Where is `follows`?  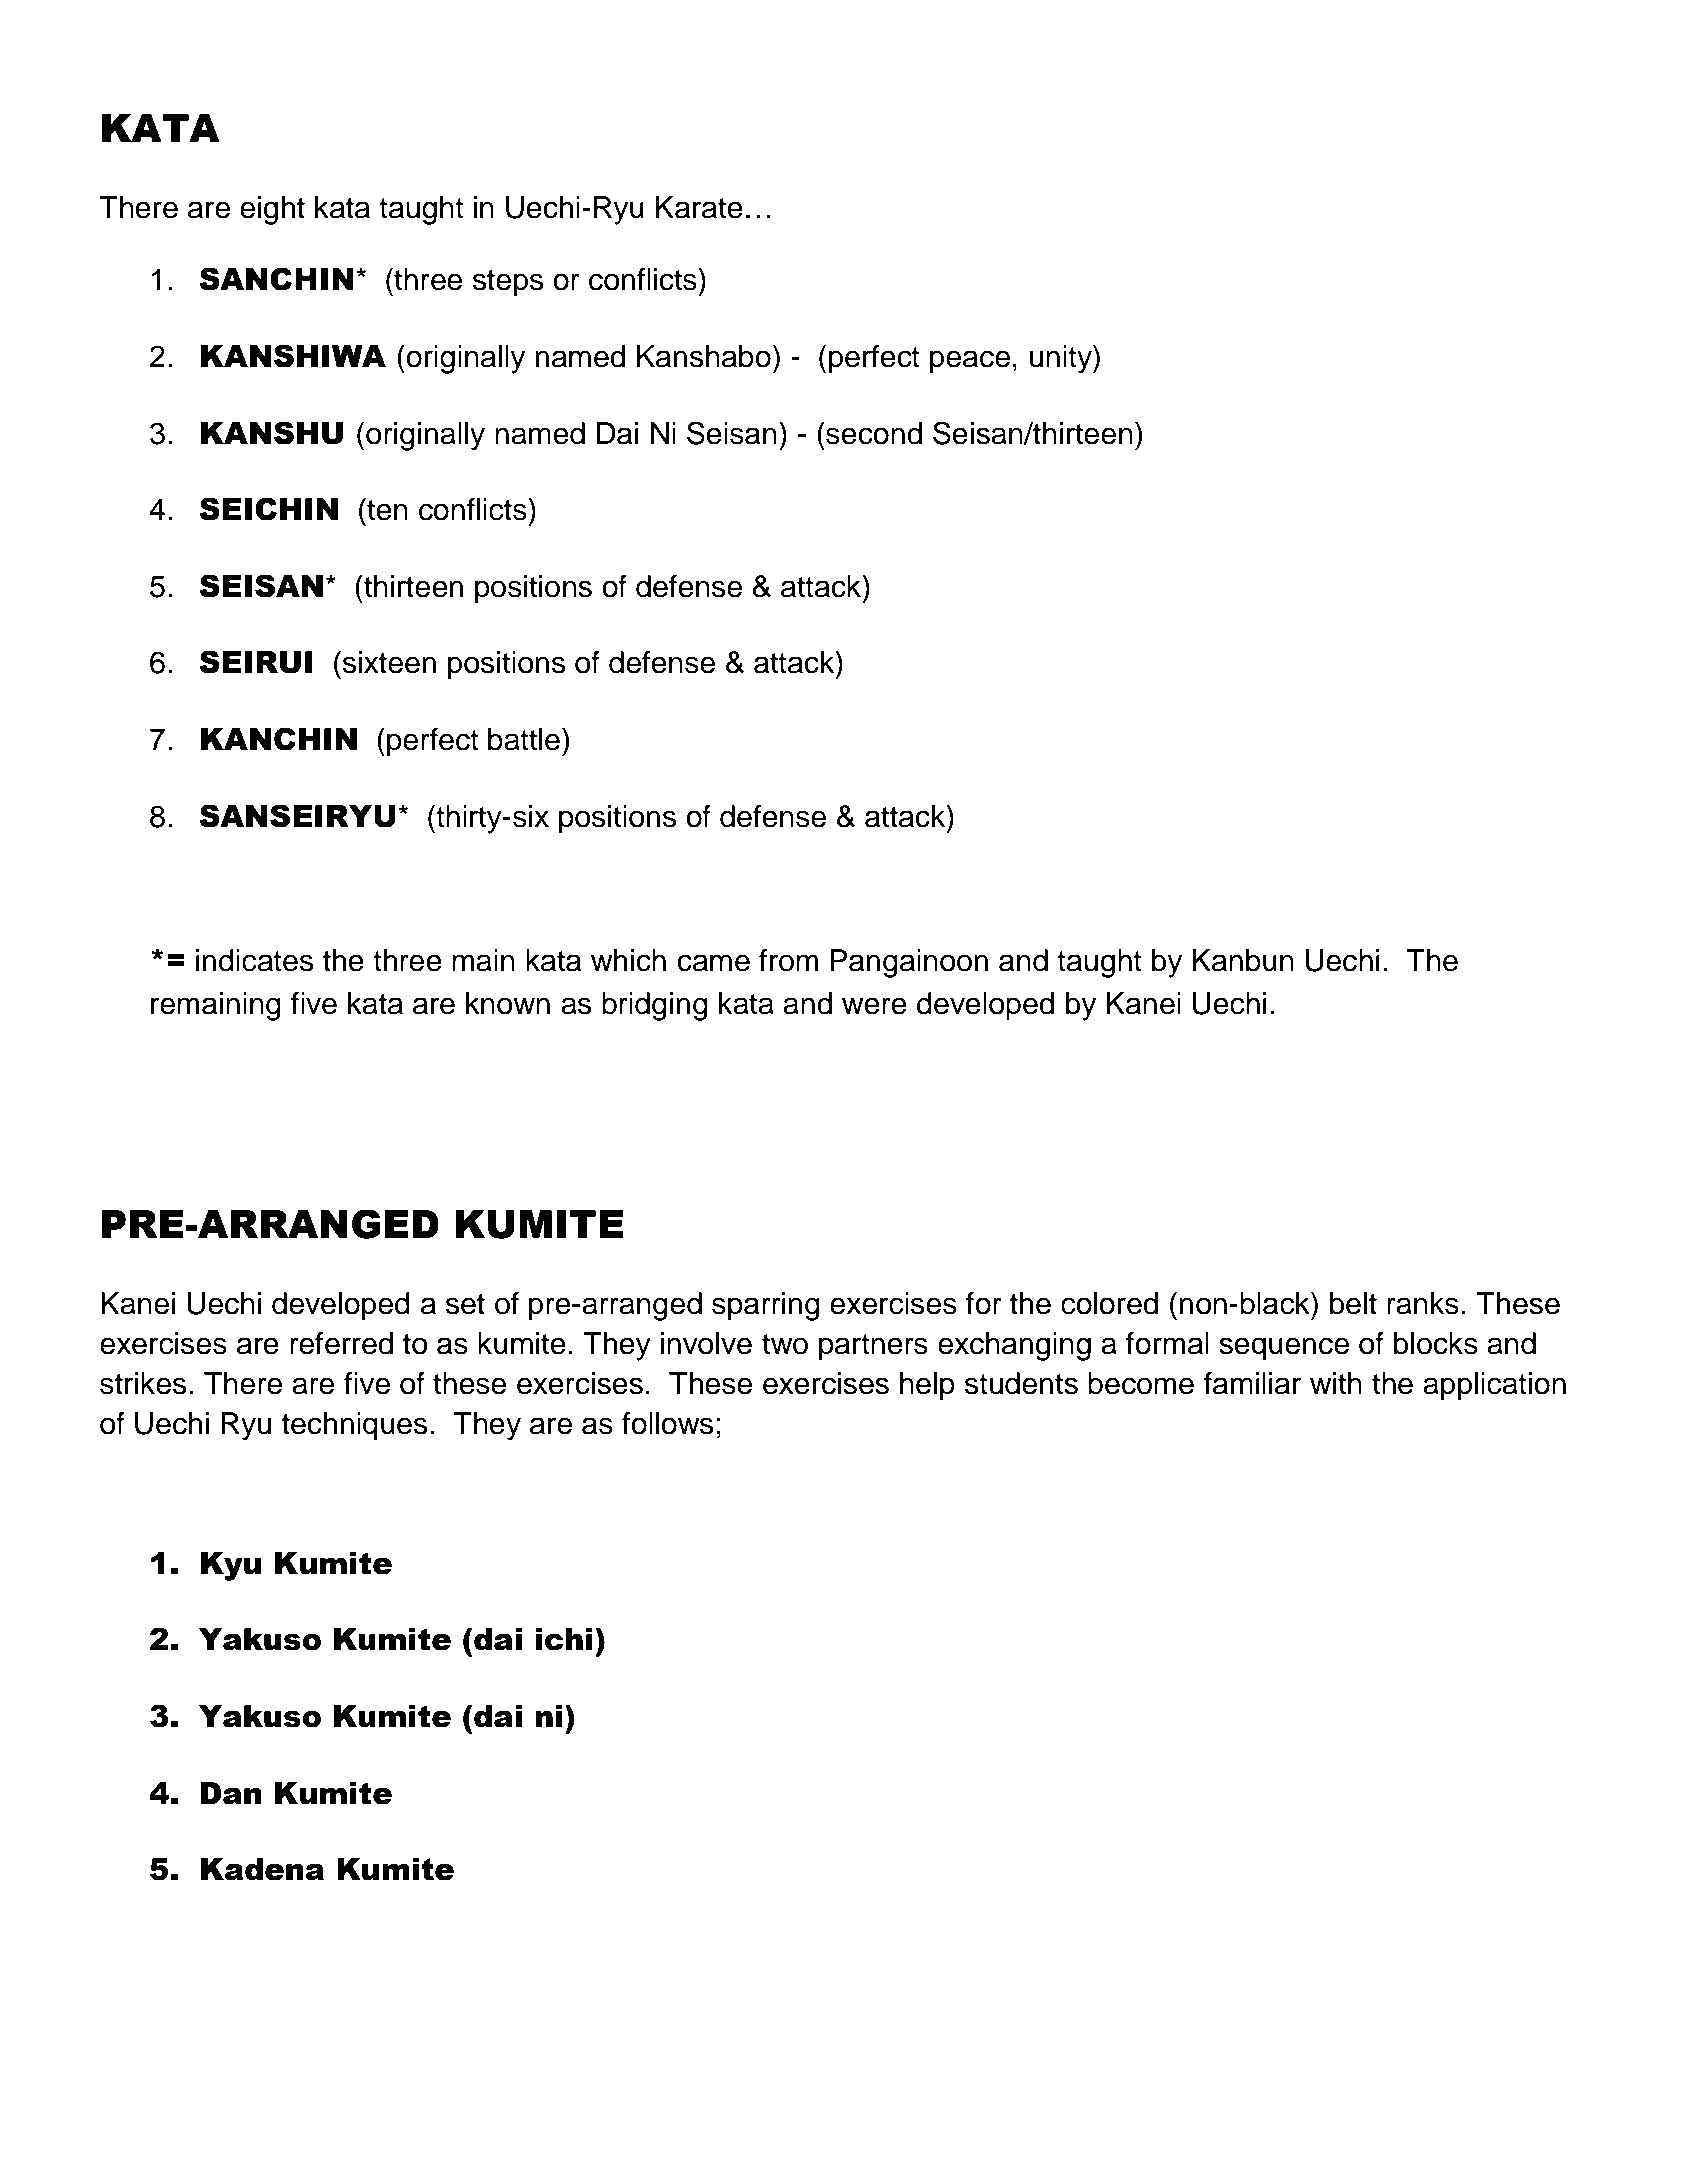
follows is located at coordinates (667, 1423).
